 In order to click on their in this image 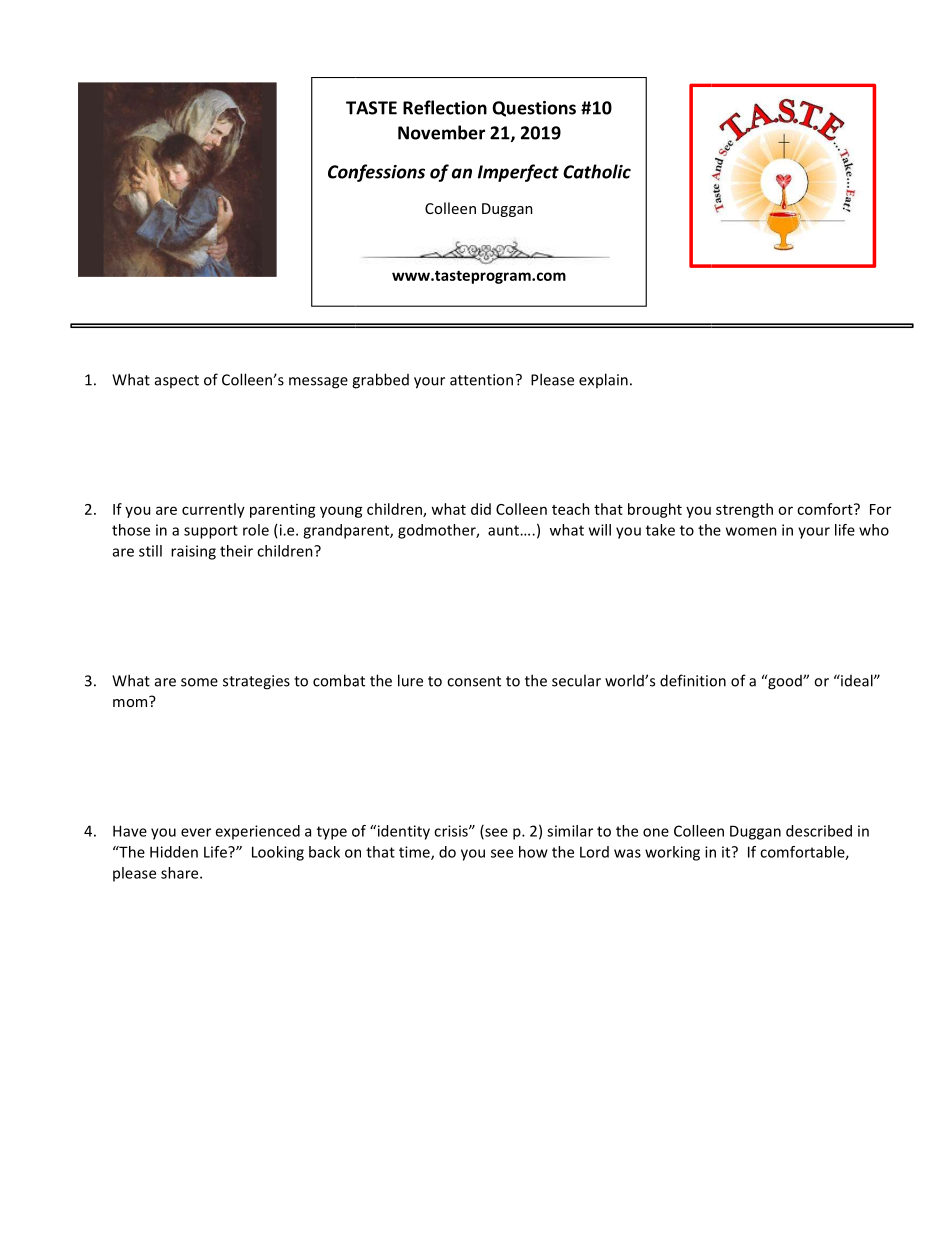, I will do `click(236, 551)`.
